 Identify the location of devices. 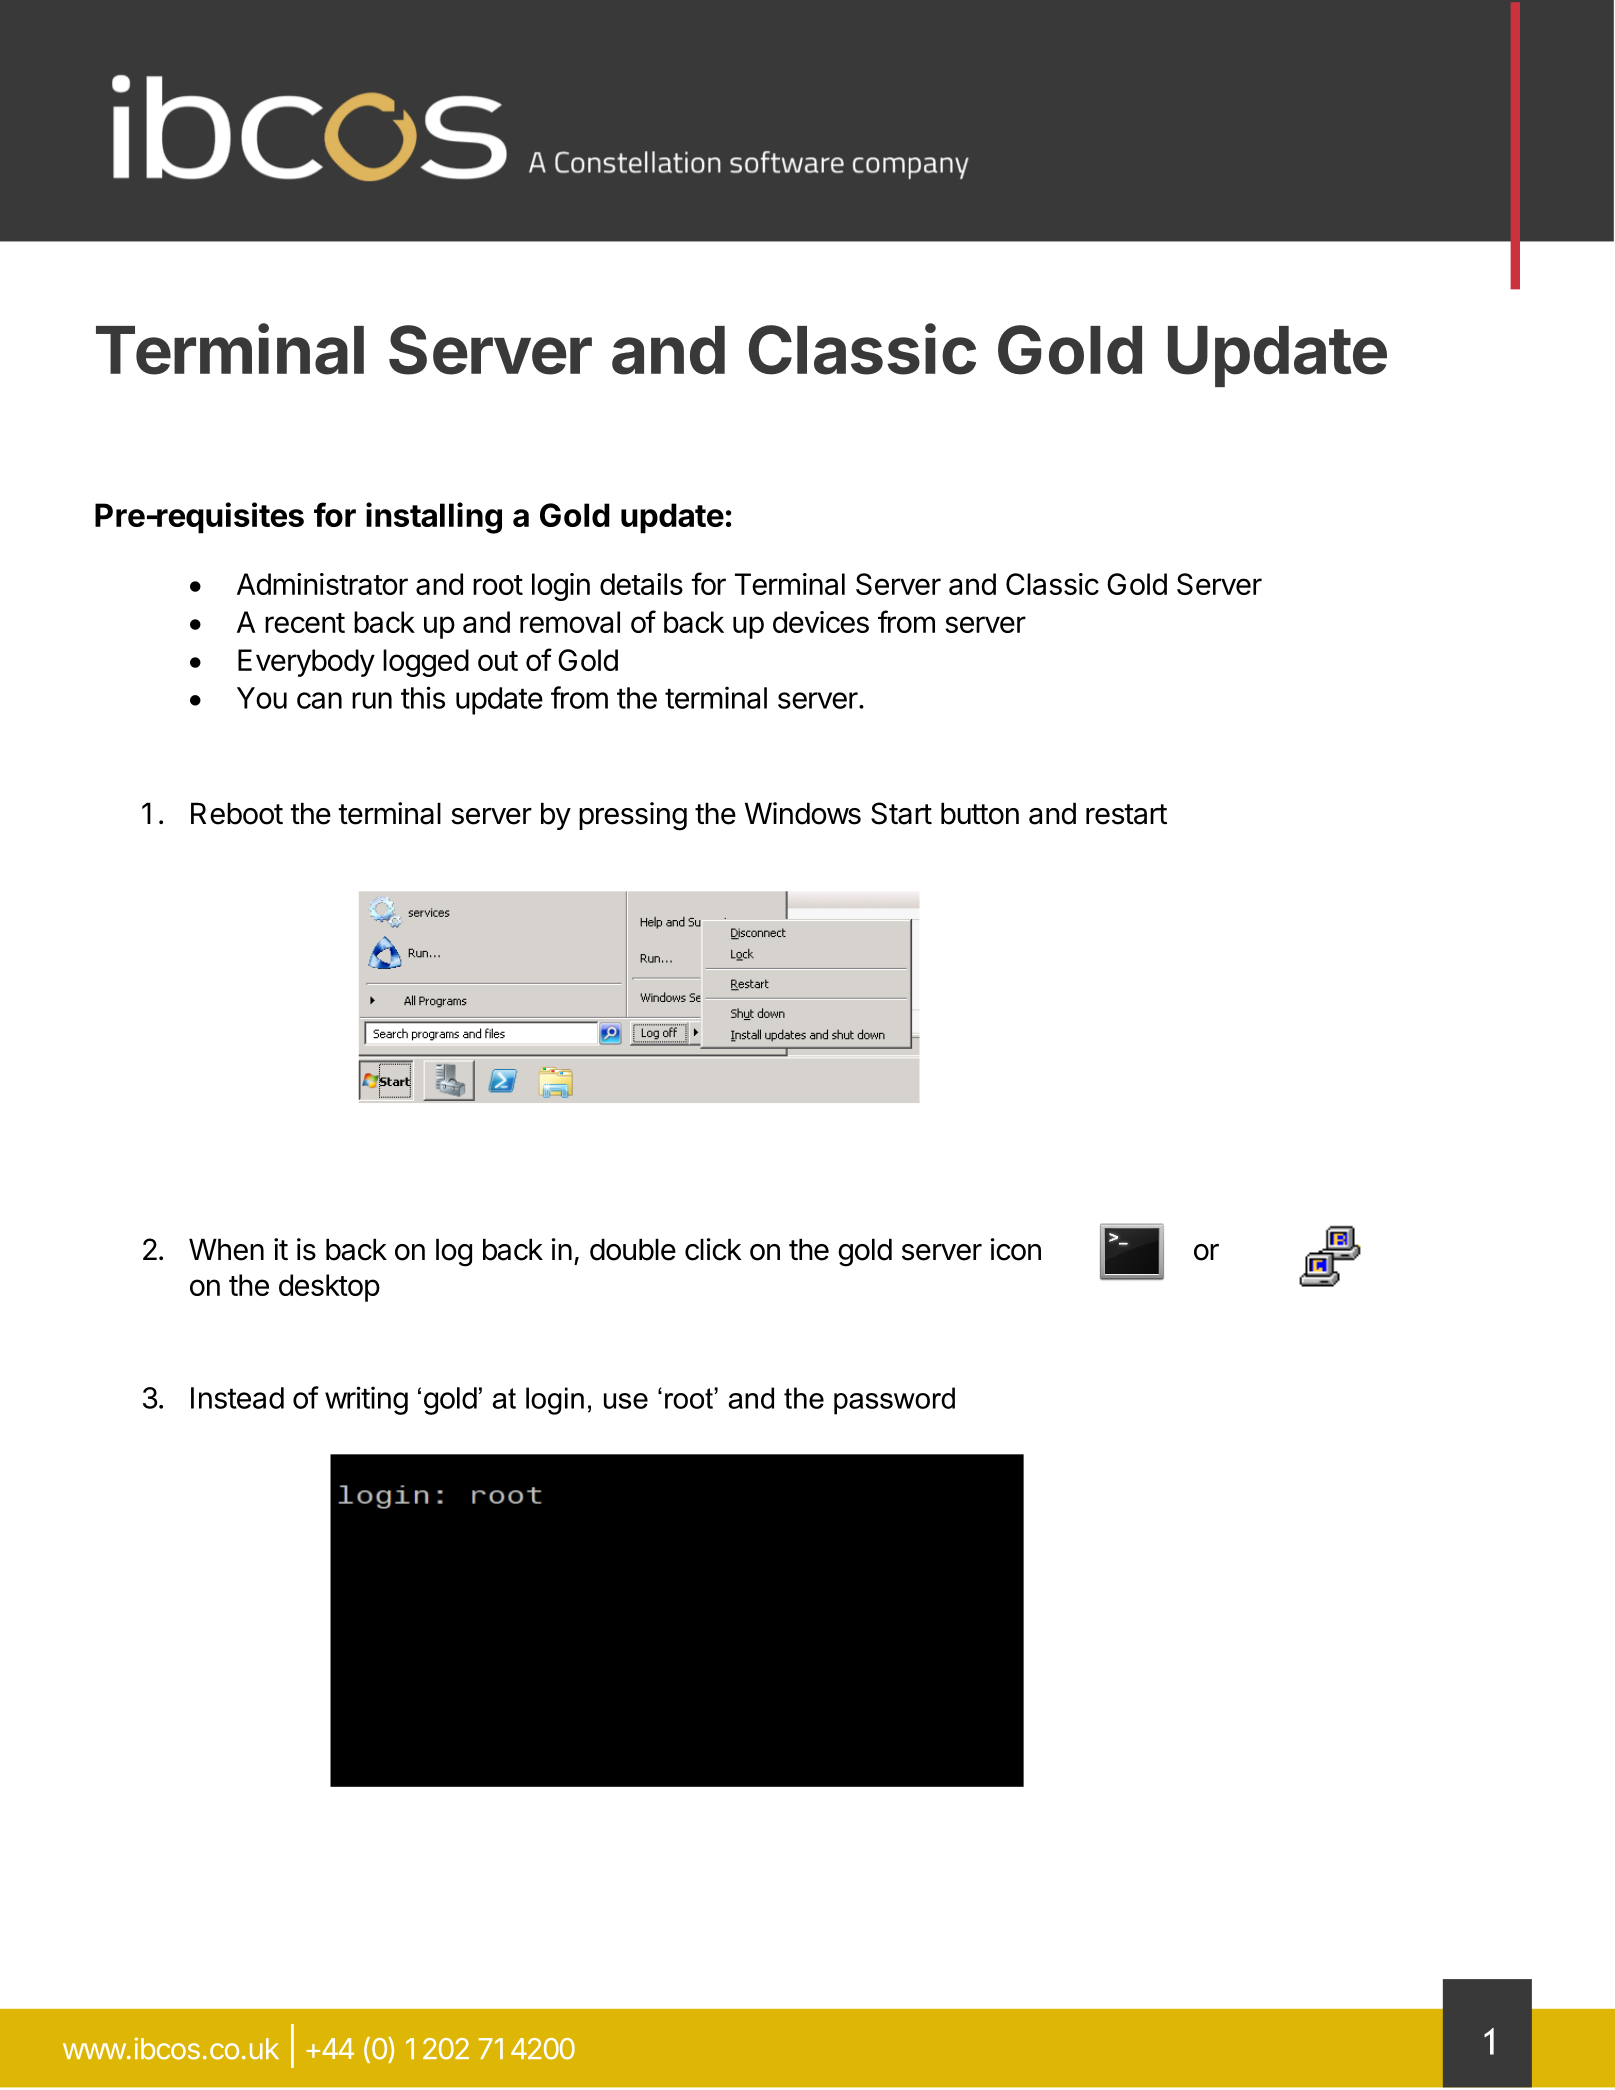
(821, 622).
